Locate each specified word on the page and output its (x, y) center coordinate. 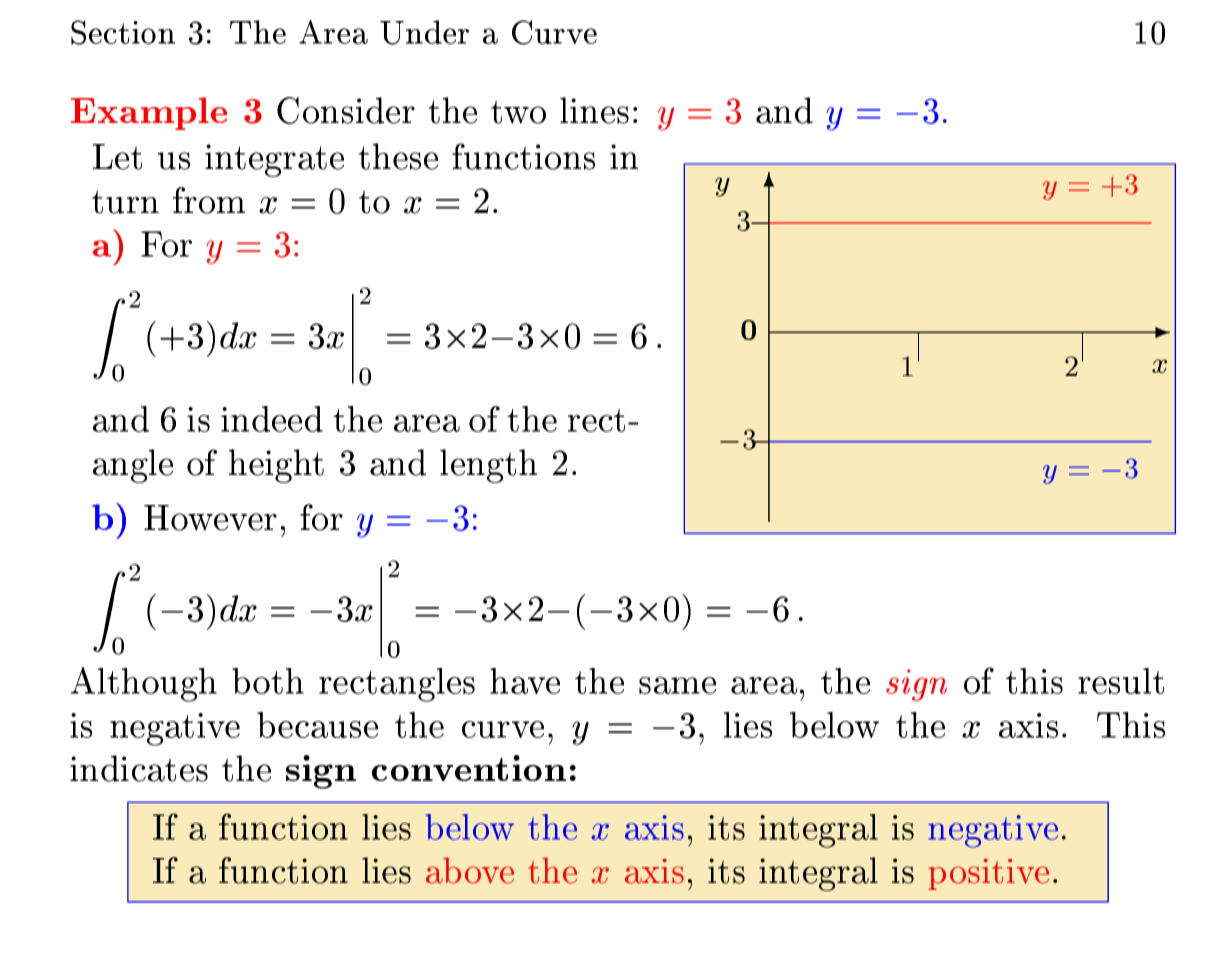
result (1121, 681)
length (488, 466)
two (518, 112)
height (276, 466)
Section (123, 32)
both (268, 681)
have (525, 681)
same (677, 685)
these (398, 156)
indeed (272, 419)
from (209, 200)
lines (594, 110)
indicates (139, 768)
